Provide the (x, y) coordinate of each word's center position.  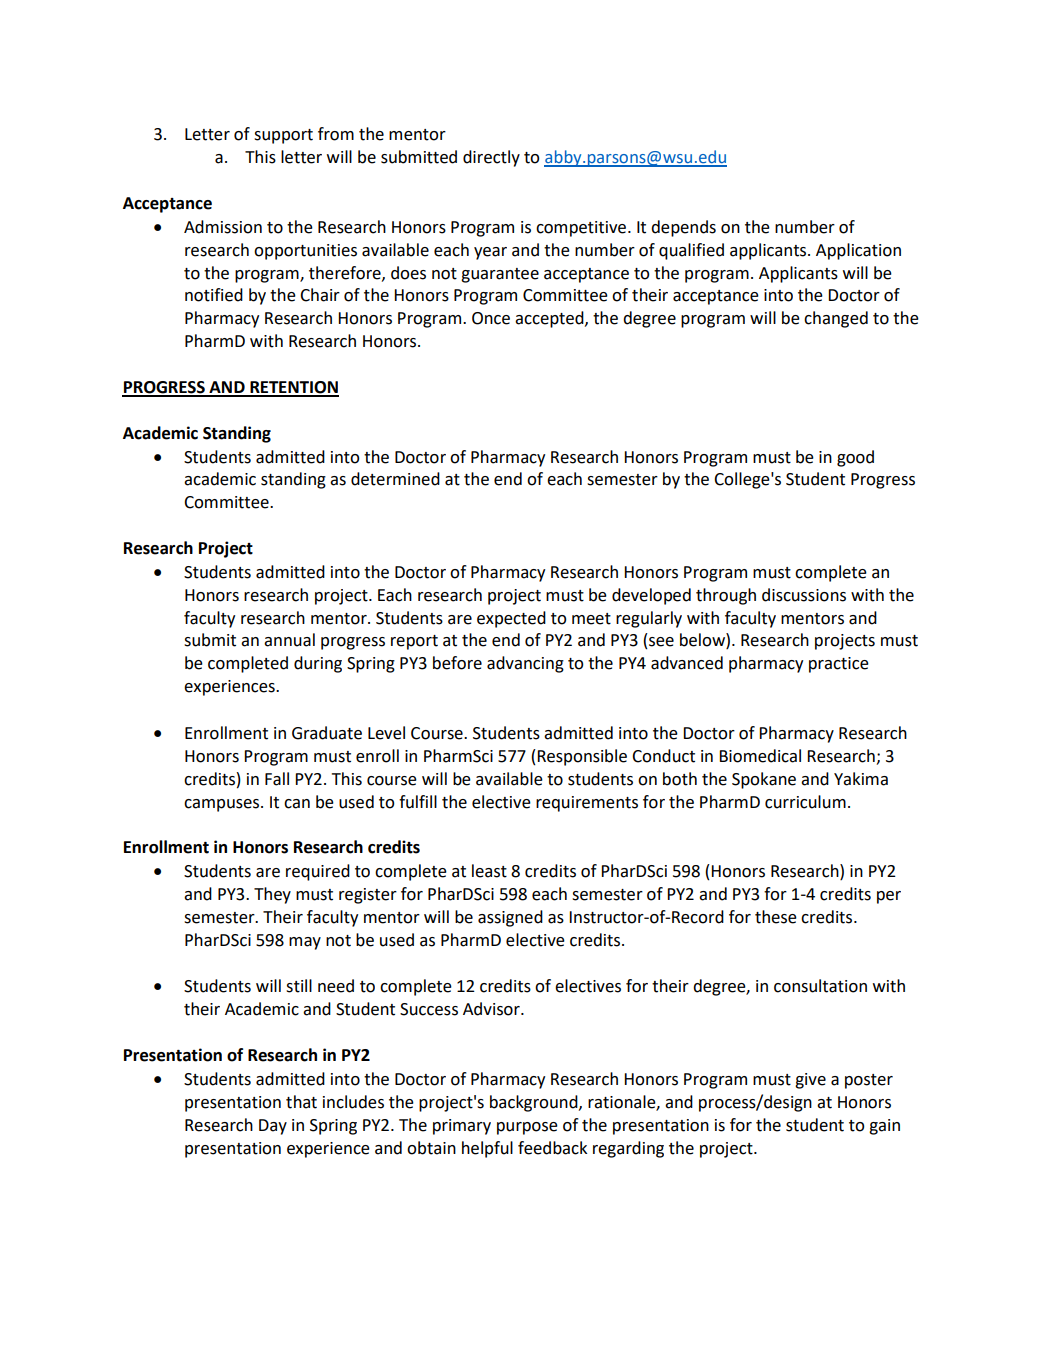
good (855, 458)
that (301, 1102)
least (489, 871)
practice (839, 665)
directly (491, 158)
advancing (525, 664)
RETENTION (293, 388)
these (776, 917)
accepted (550, 319)
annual (289, 640)
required (318, 872)
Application (858, 251)
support (283, 136)
